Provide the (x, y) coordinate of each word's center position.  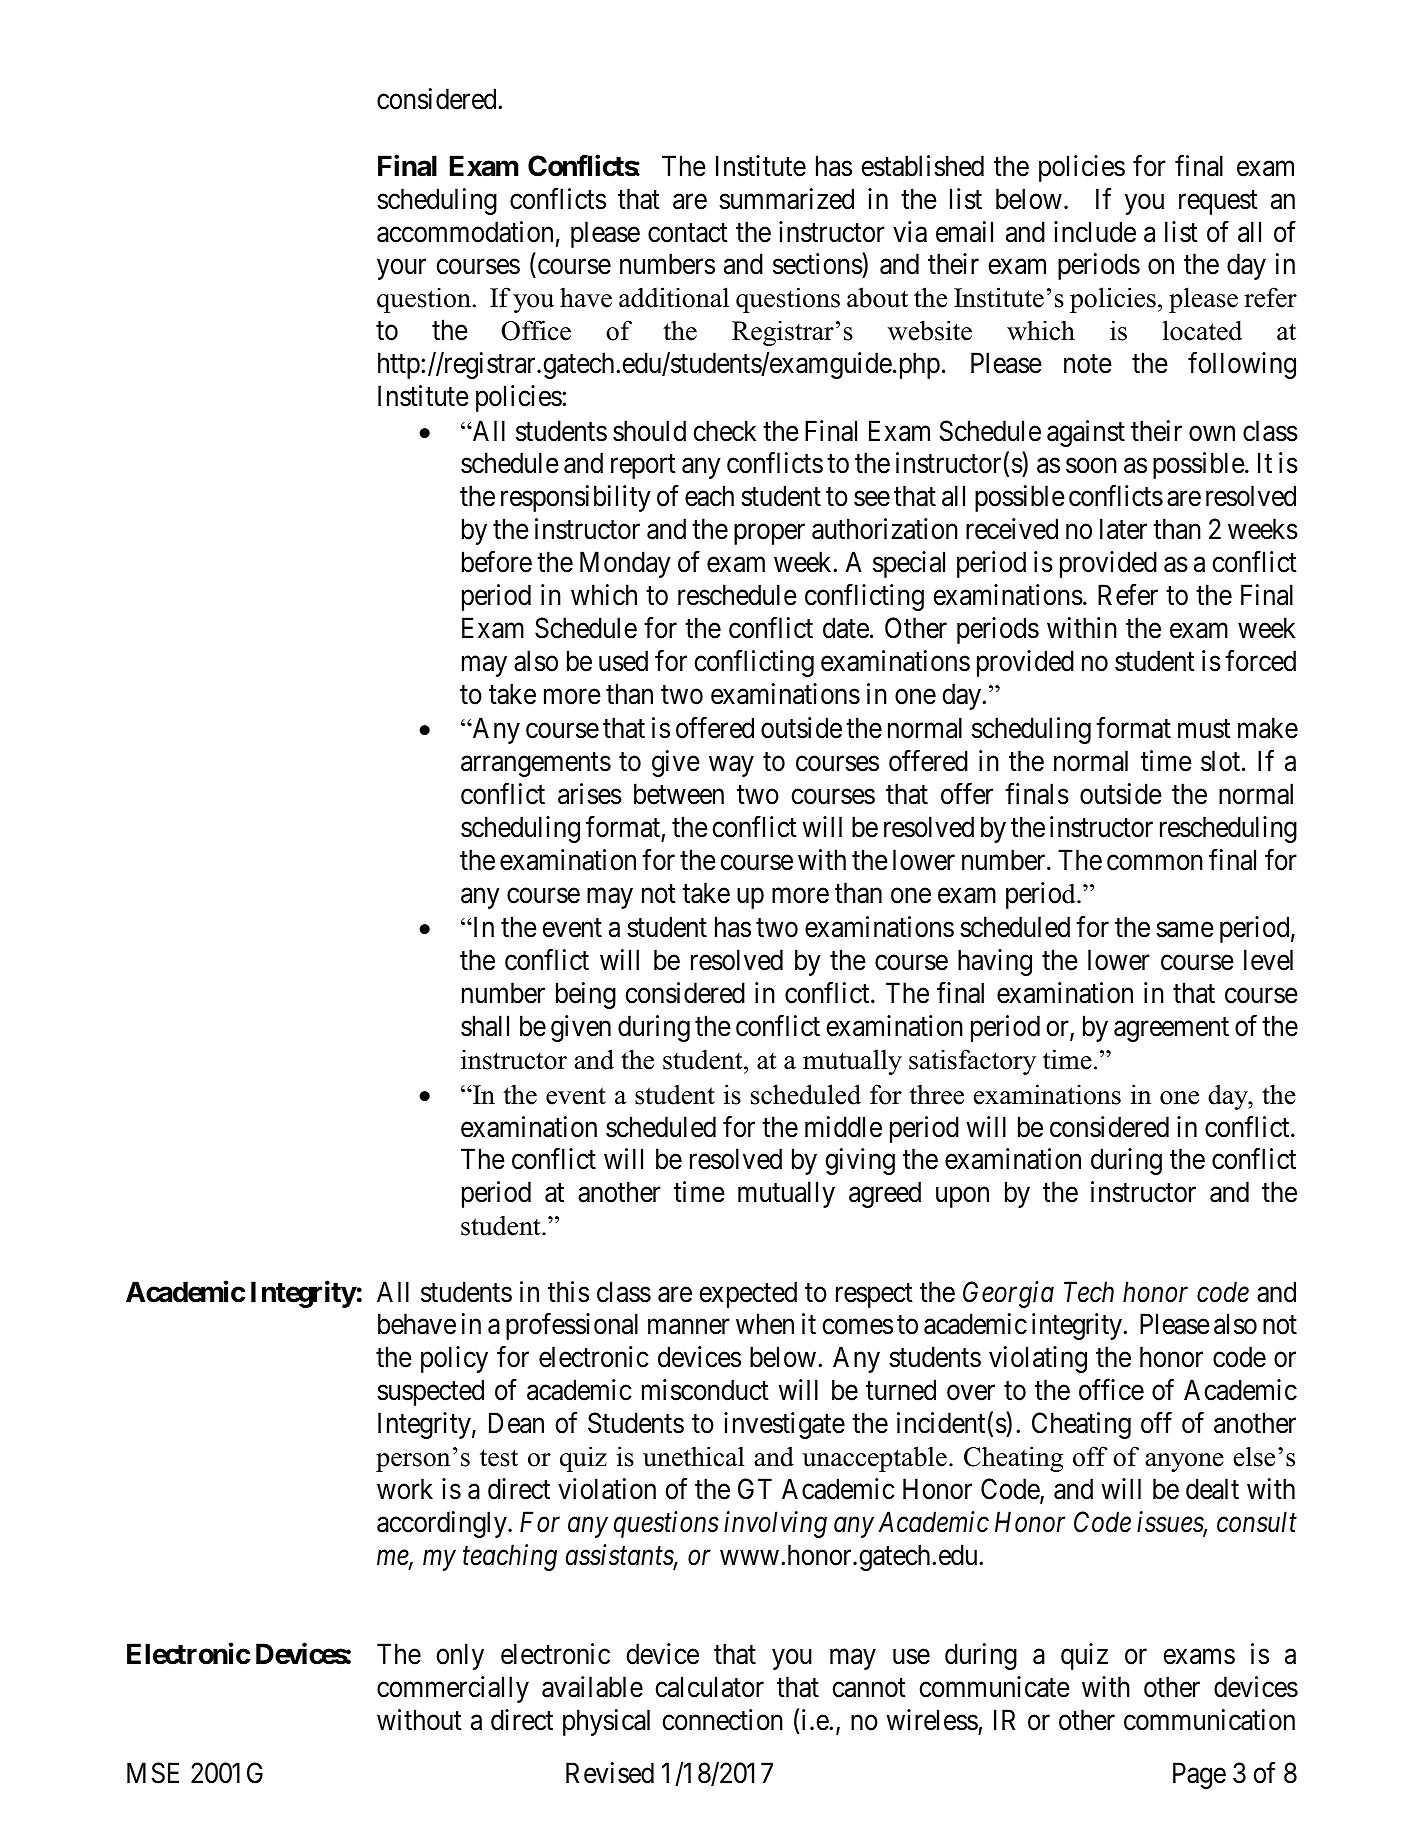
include (1095, 232)
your (401, 270)
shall (485, 1026)
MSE (153, 1773)
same (1185, 930)
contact (688, 233)
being (586, 995)
